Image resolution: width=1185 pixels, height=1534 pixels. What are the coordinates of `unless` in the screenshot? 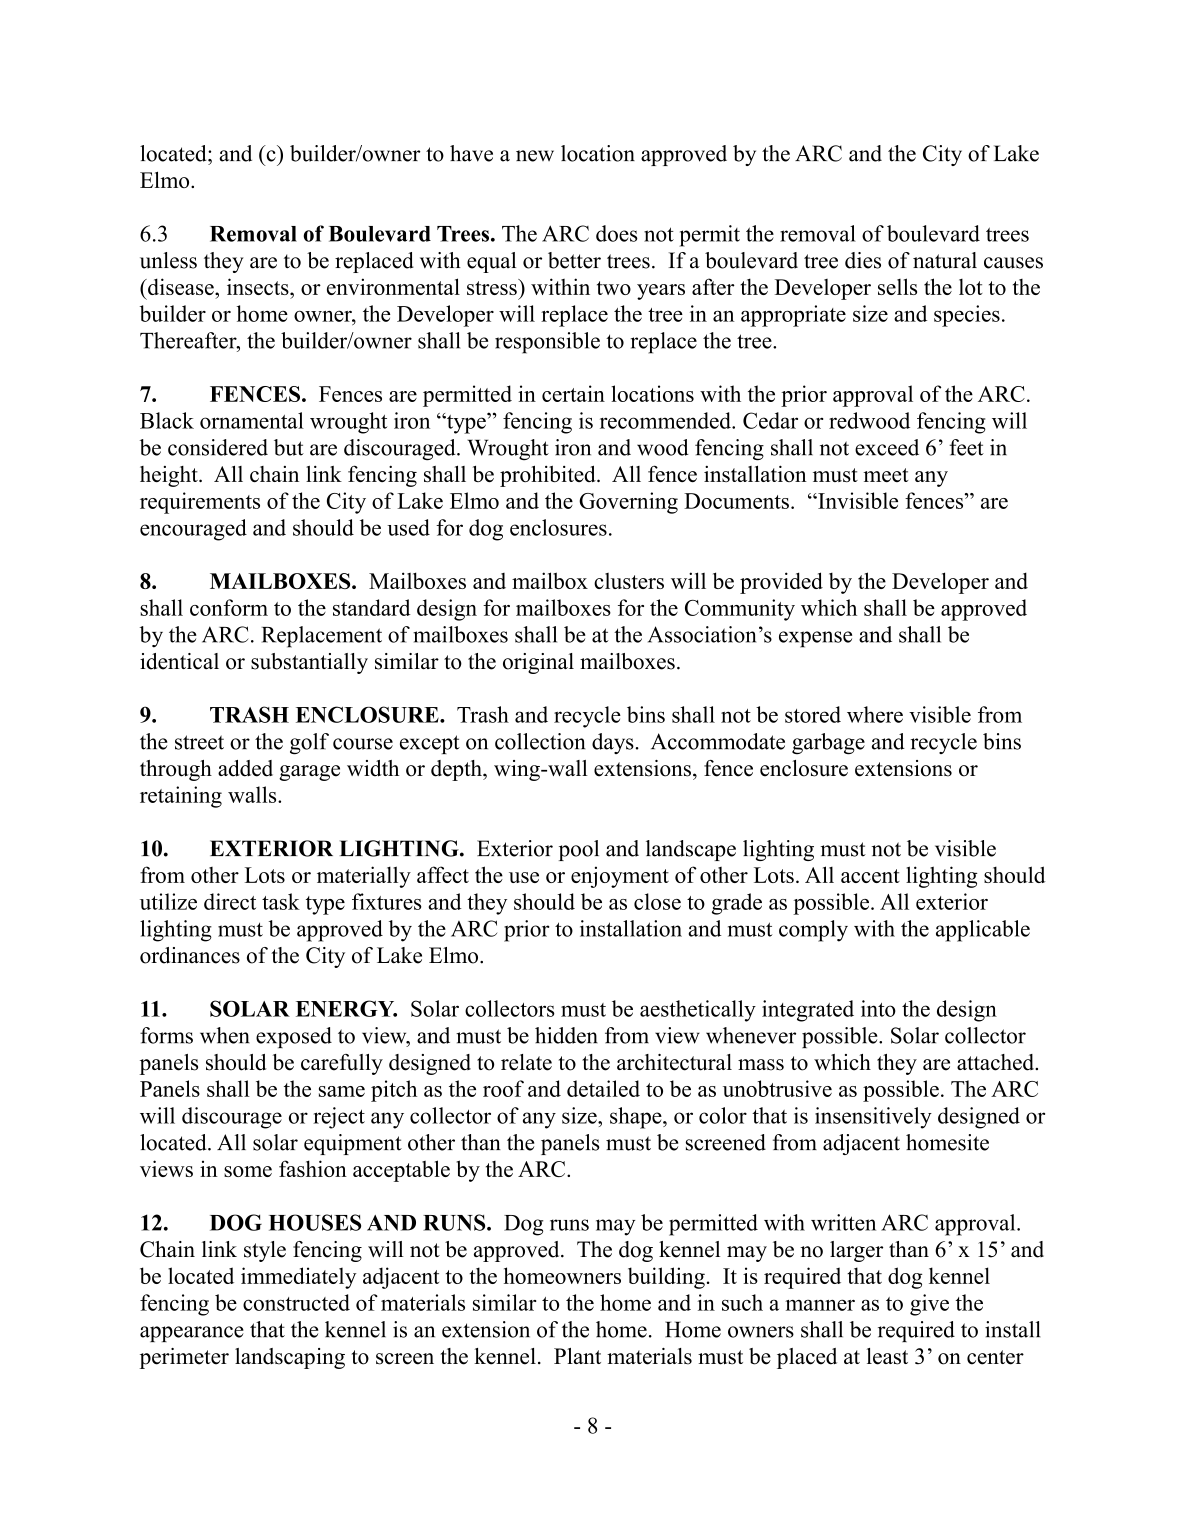 It's located at (168, 260).
